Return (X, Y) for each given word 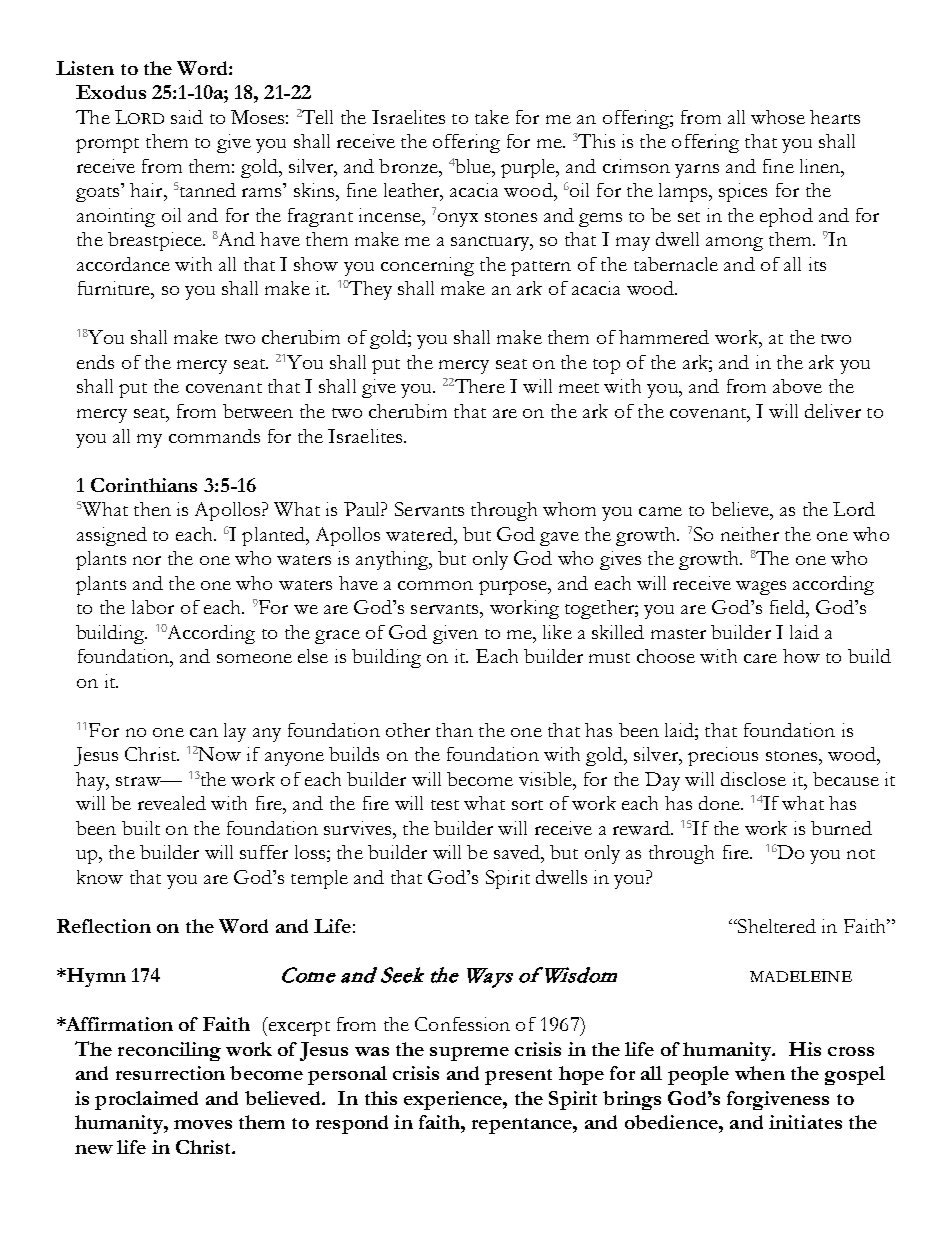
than (454, 730)
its (817, 264)
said (187, 117)
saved (518, 852)
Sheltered (776, 926)
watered (420, 534)
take (492, 117)
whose (778, 117)
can (204, 732)
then (152, 509)
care (760, 658)
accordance (123, 264)
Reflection (104, 926)
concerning (427, 266)
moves (203, 1124)
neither (750, 534)
